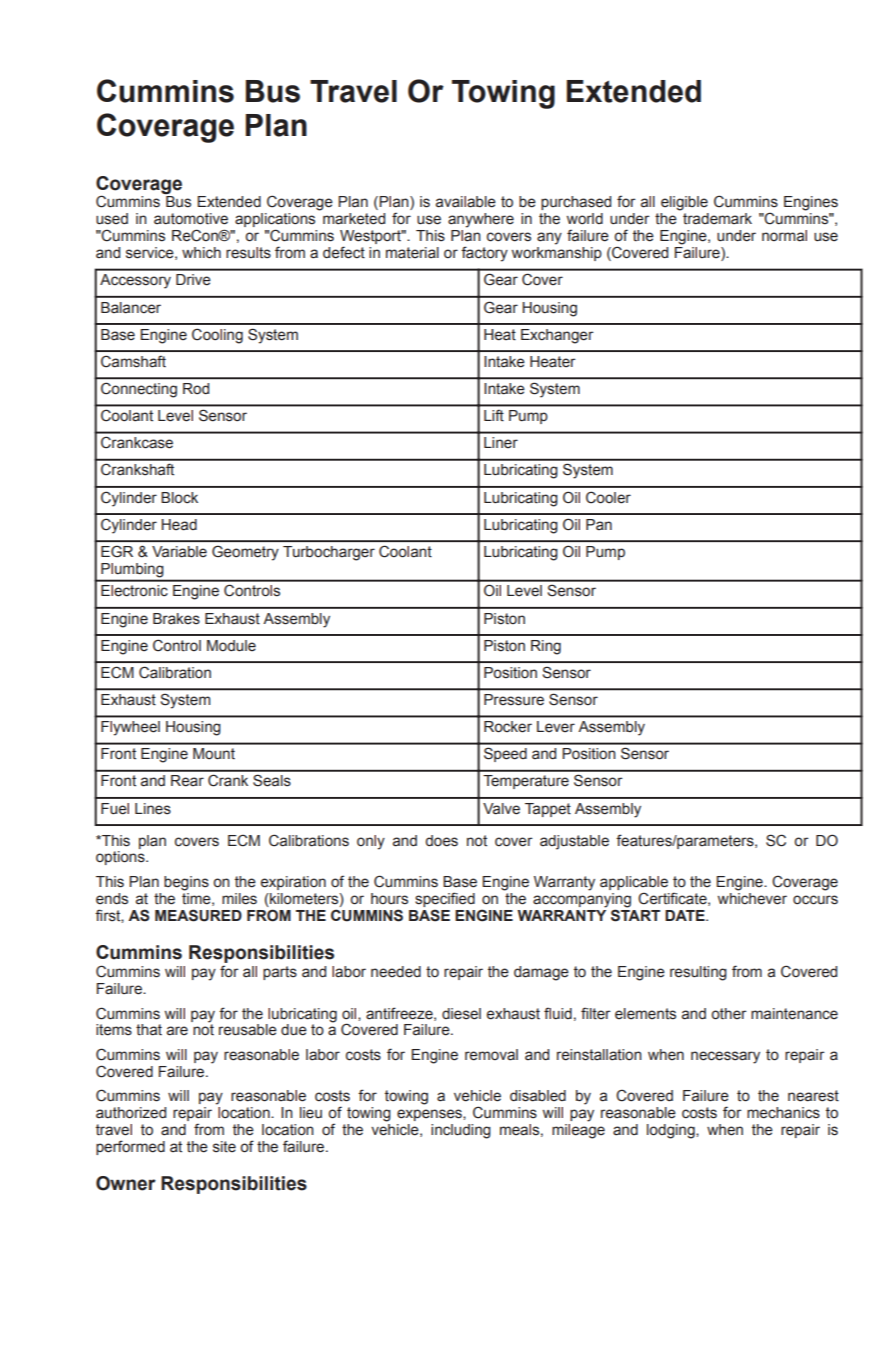  I want to click on diesel, so click(461, 1014).
